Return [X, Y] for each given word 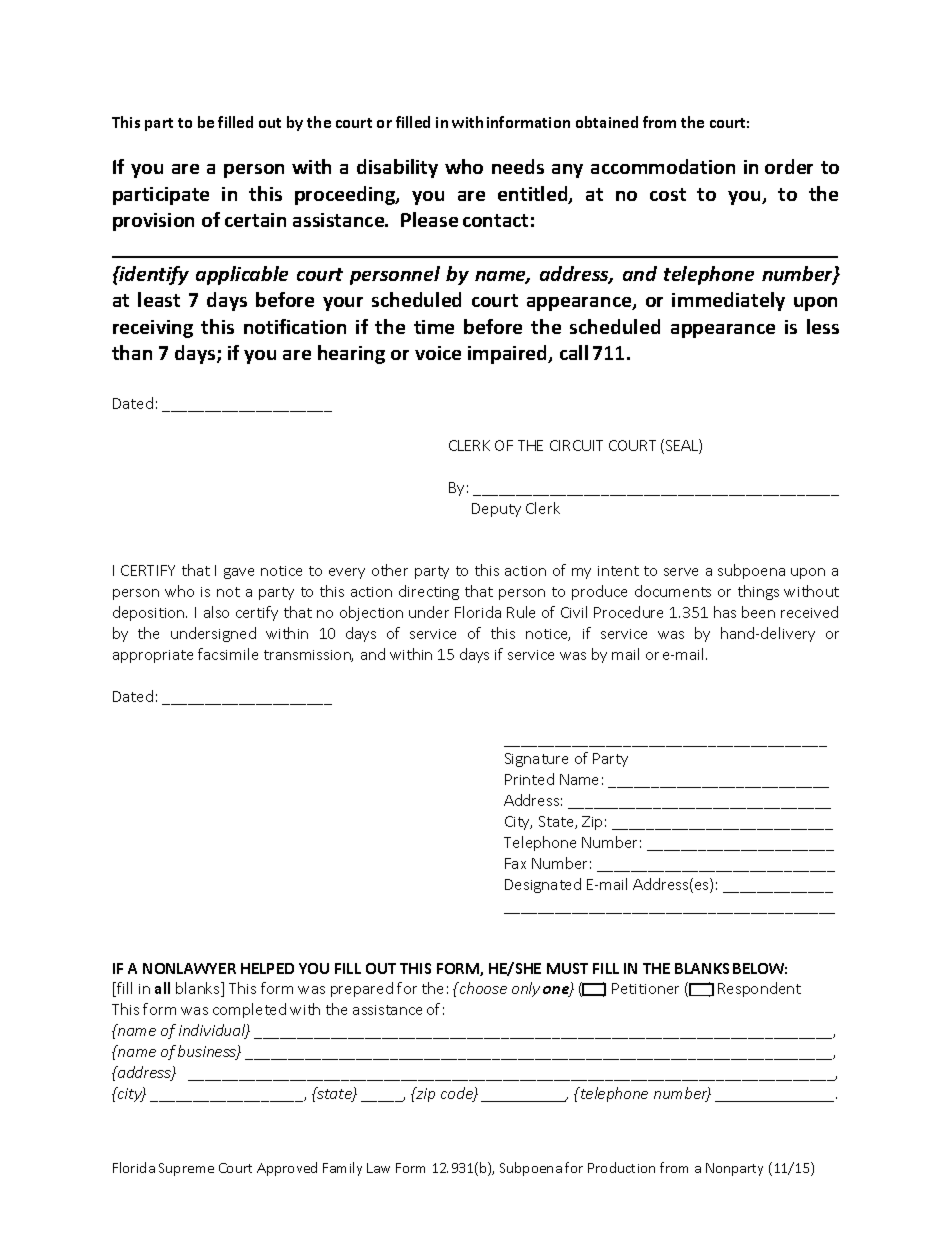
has [725, 612]
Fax [515, 863]
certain [255, 220]
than [132, 352]
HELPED [267, 968]
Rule [521, 612]
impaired [509, 354]
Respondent [759, 989]
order [789, 166]
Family [342, 1169]
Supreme [186, 1169]
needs [518, 166]
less [823, 326]
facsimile [228, 654]
